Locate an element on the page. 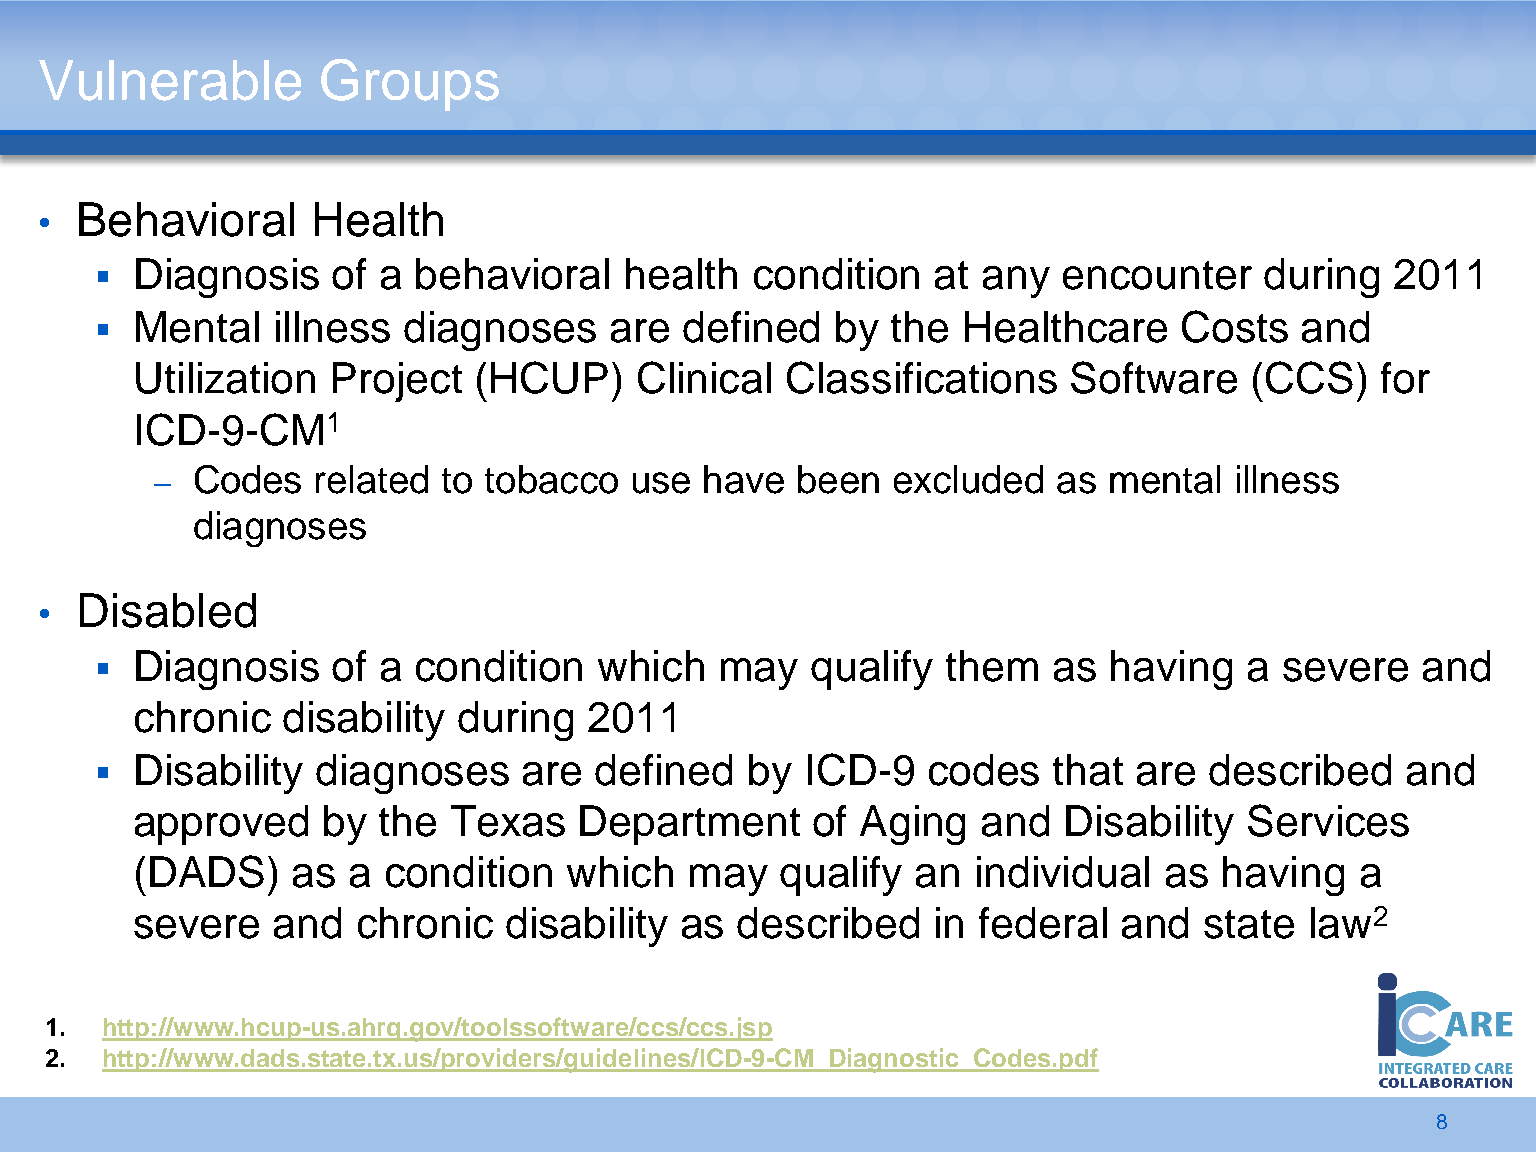 This document has width=1536, height=1152. individual is located at coordinates (1063, 872).
